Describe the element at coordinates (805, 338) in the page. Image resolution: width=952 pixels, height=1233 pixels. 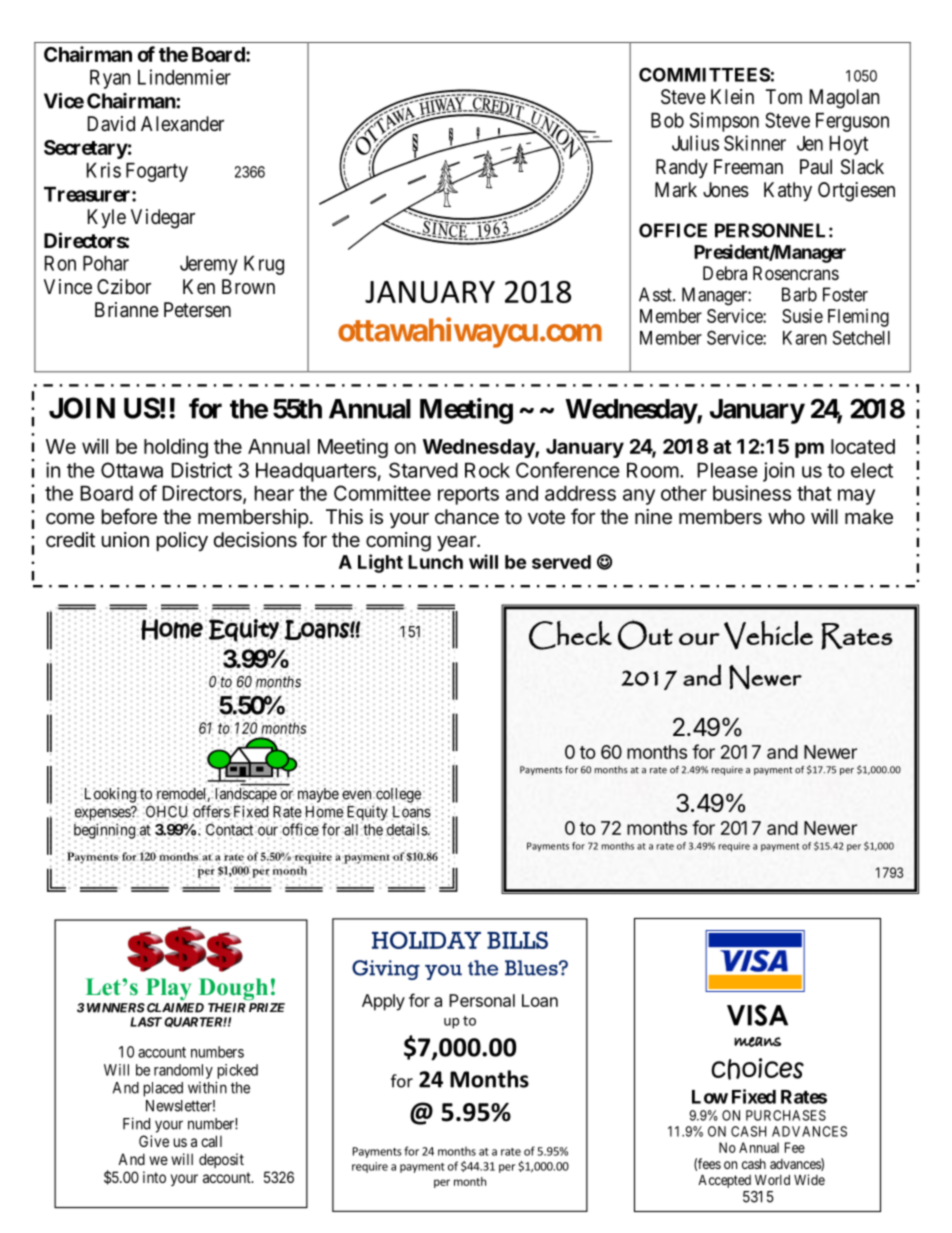
I see `Karen` at that location.
